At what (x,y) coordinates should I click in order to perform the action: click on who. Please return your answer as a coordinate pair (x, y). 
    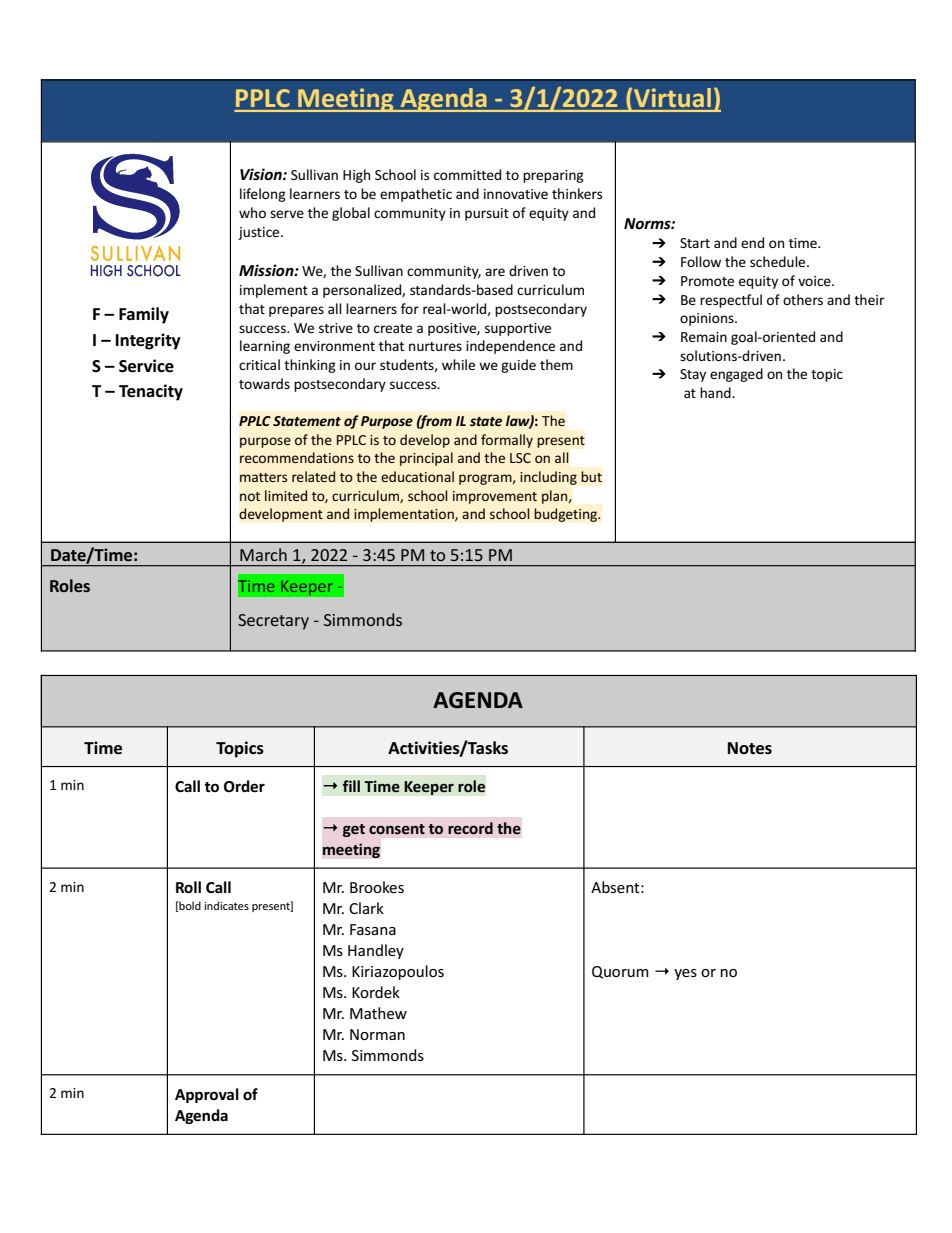
    Looking at the image, I should click on (252, 212).
